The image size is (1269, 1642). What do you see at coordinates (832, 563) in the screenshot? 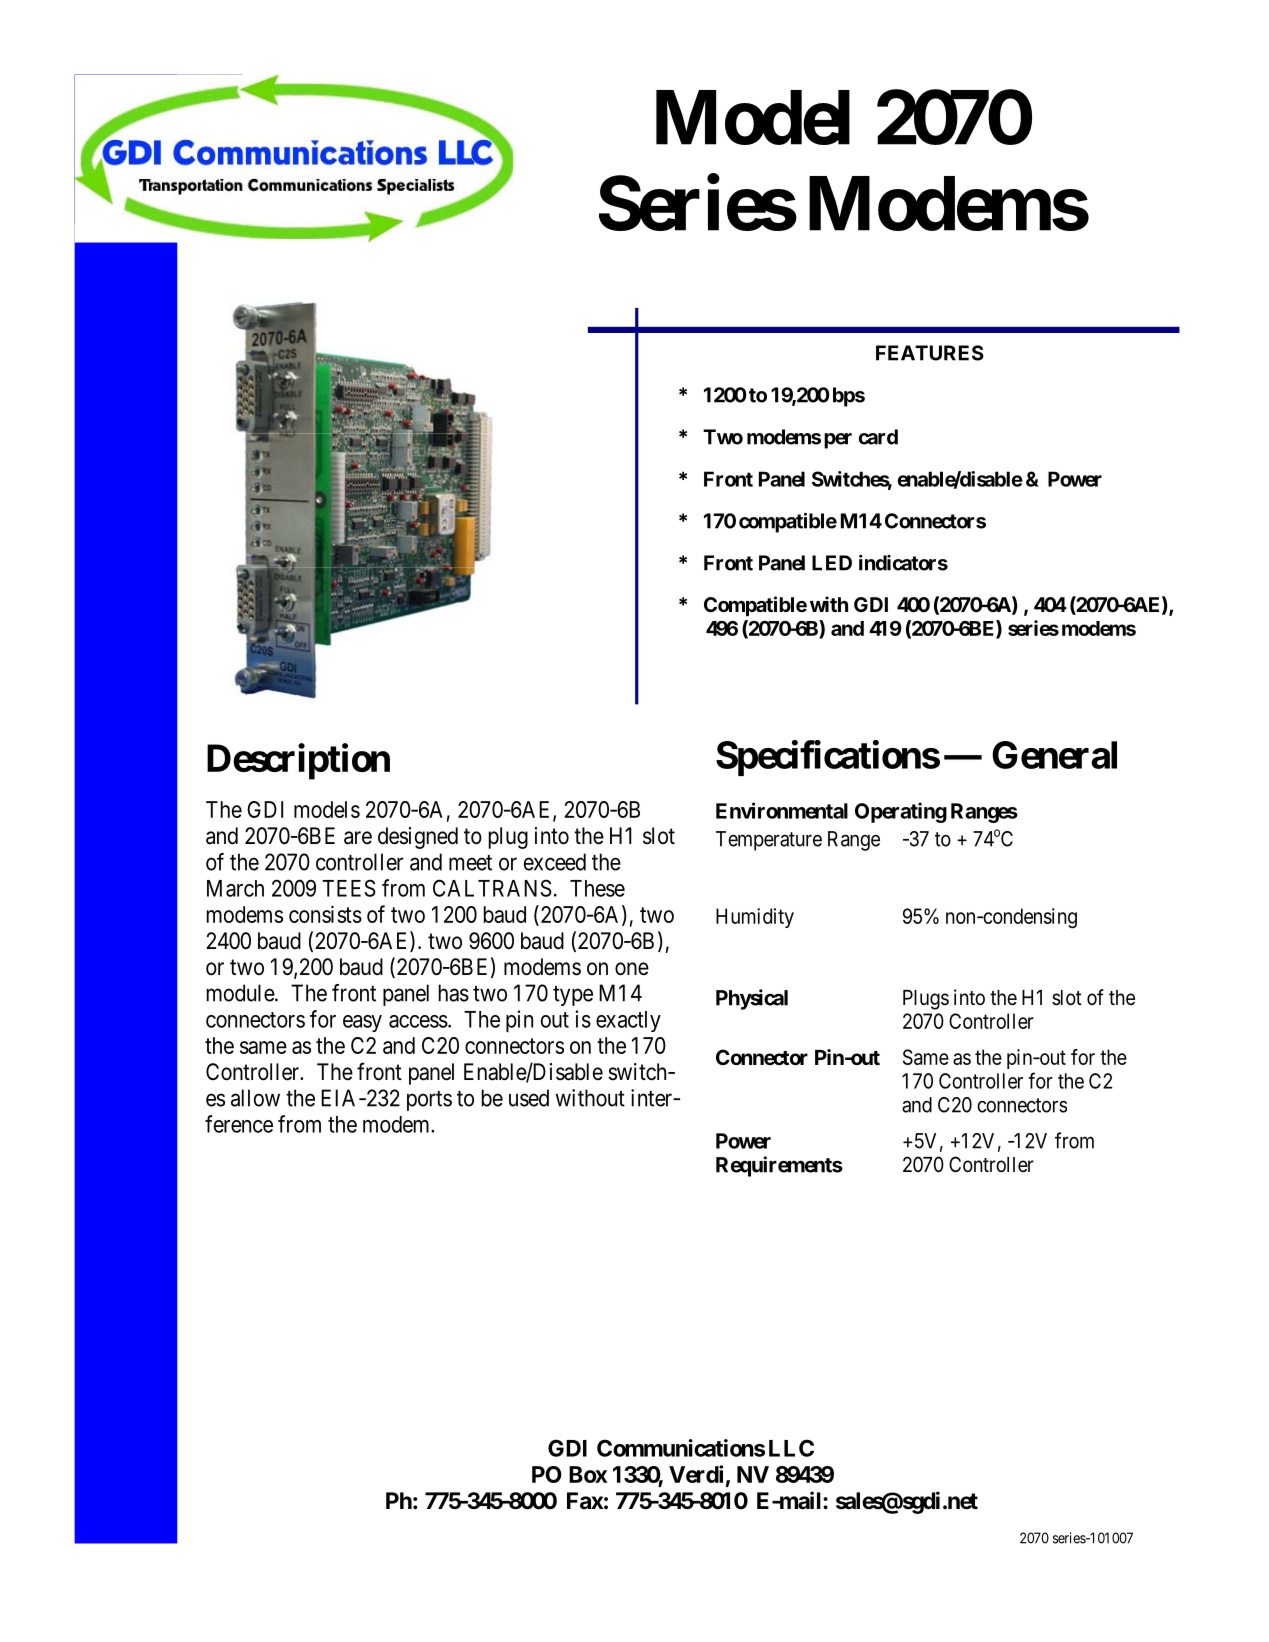
I see `LED` at bounding box center [832, 563].
